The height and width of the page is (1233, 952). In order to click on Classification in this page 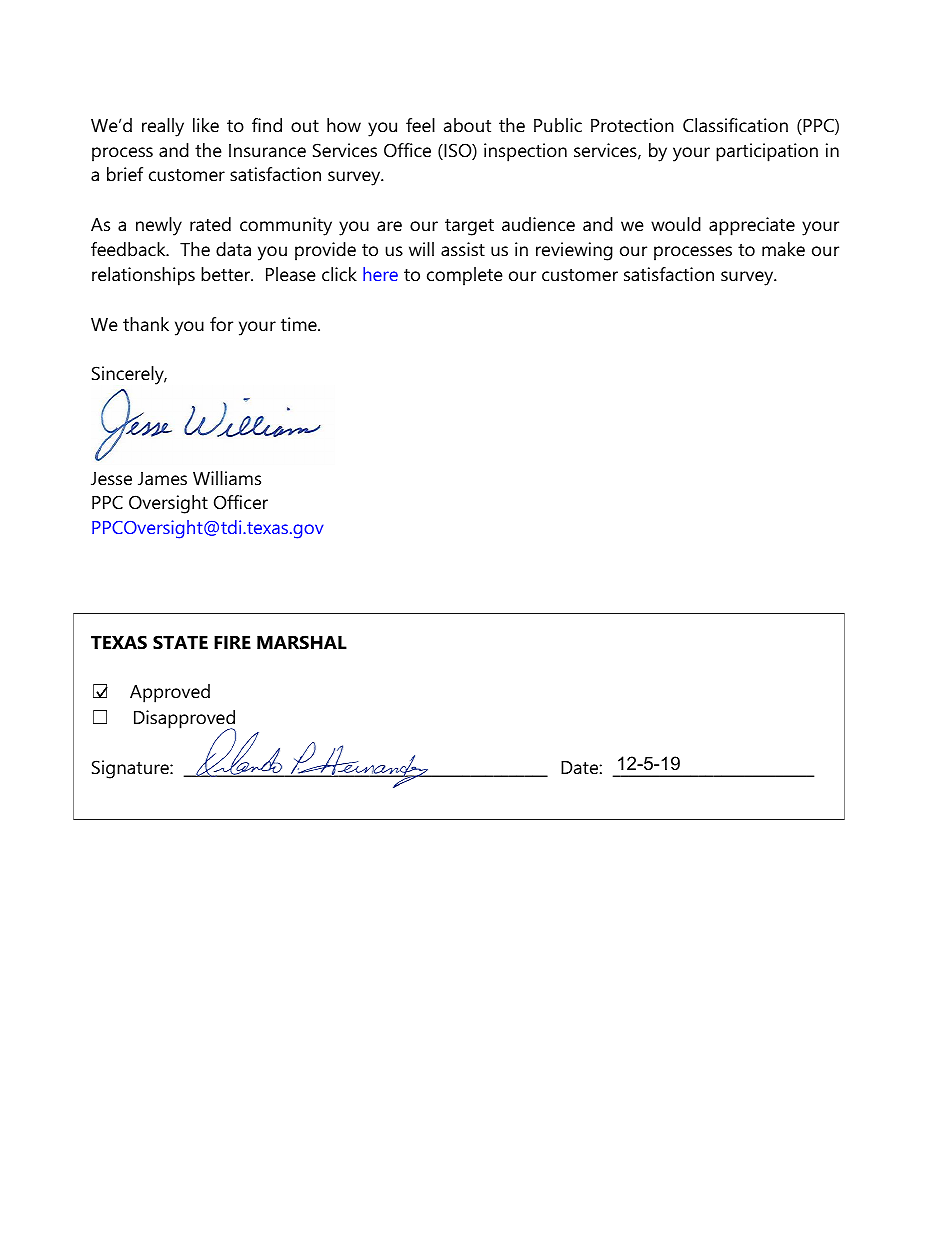, I will do `click(735, 125)`.
